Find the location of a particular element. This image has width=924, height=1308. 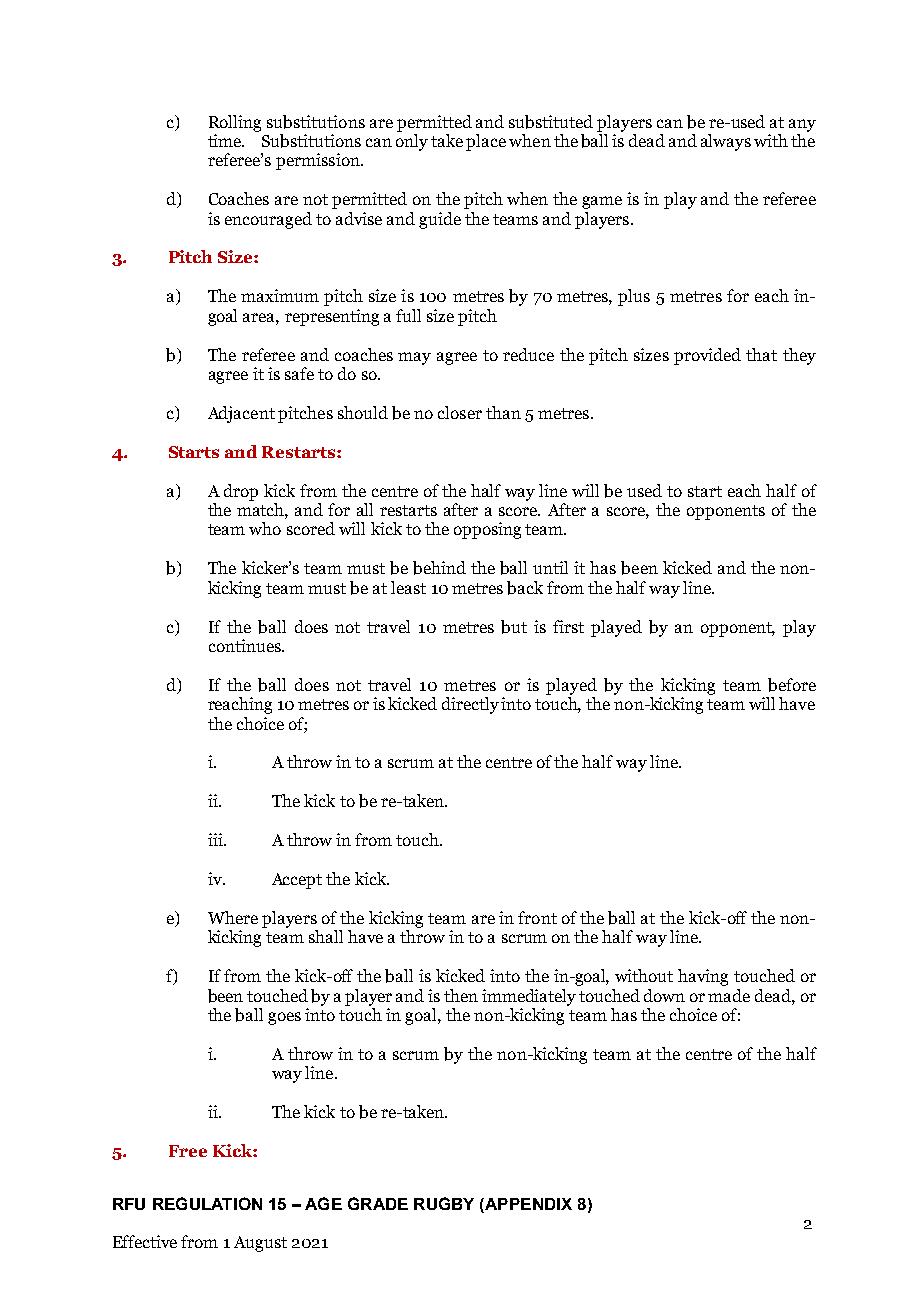

REGULATION is located at coordinates (207, 1203).
